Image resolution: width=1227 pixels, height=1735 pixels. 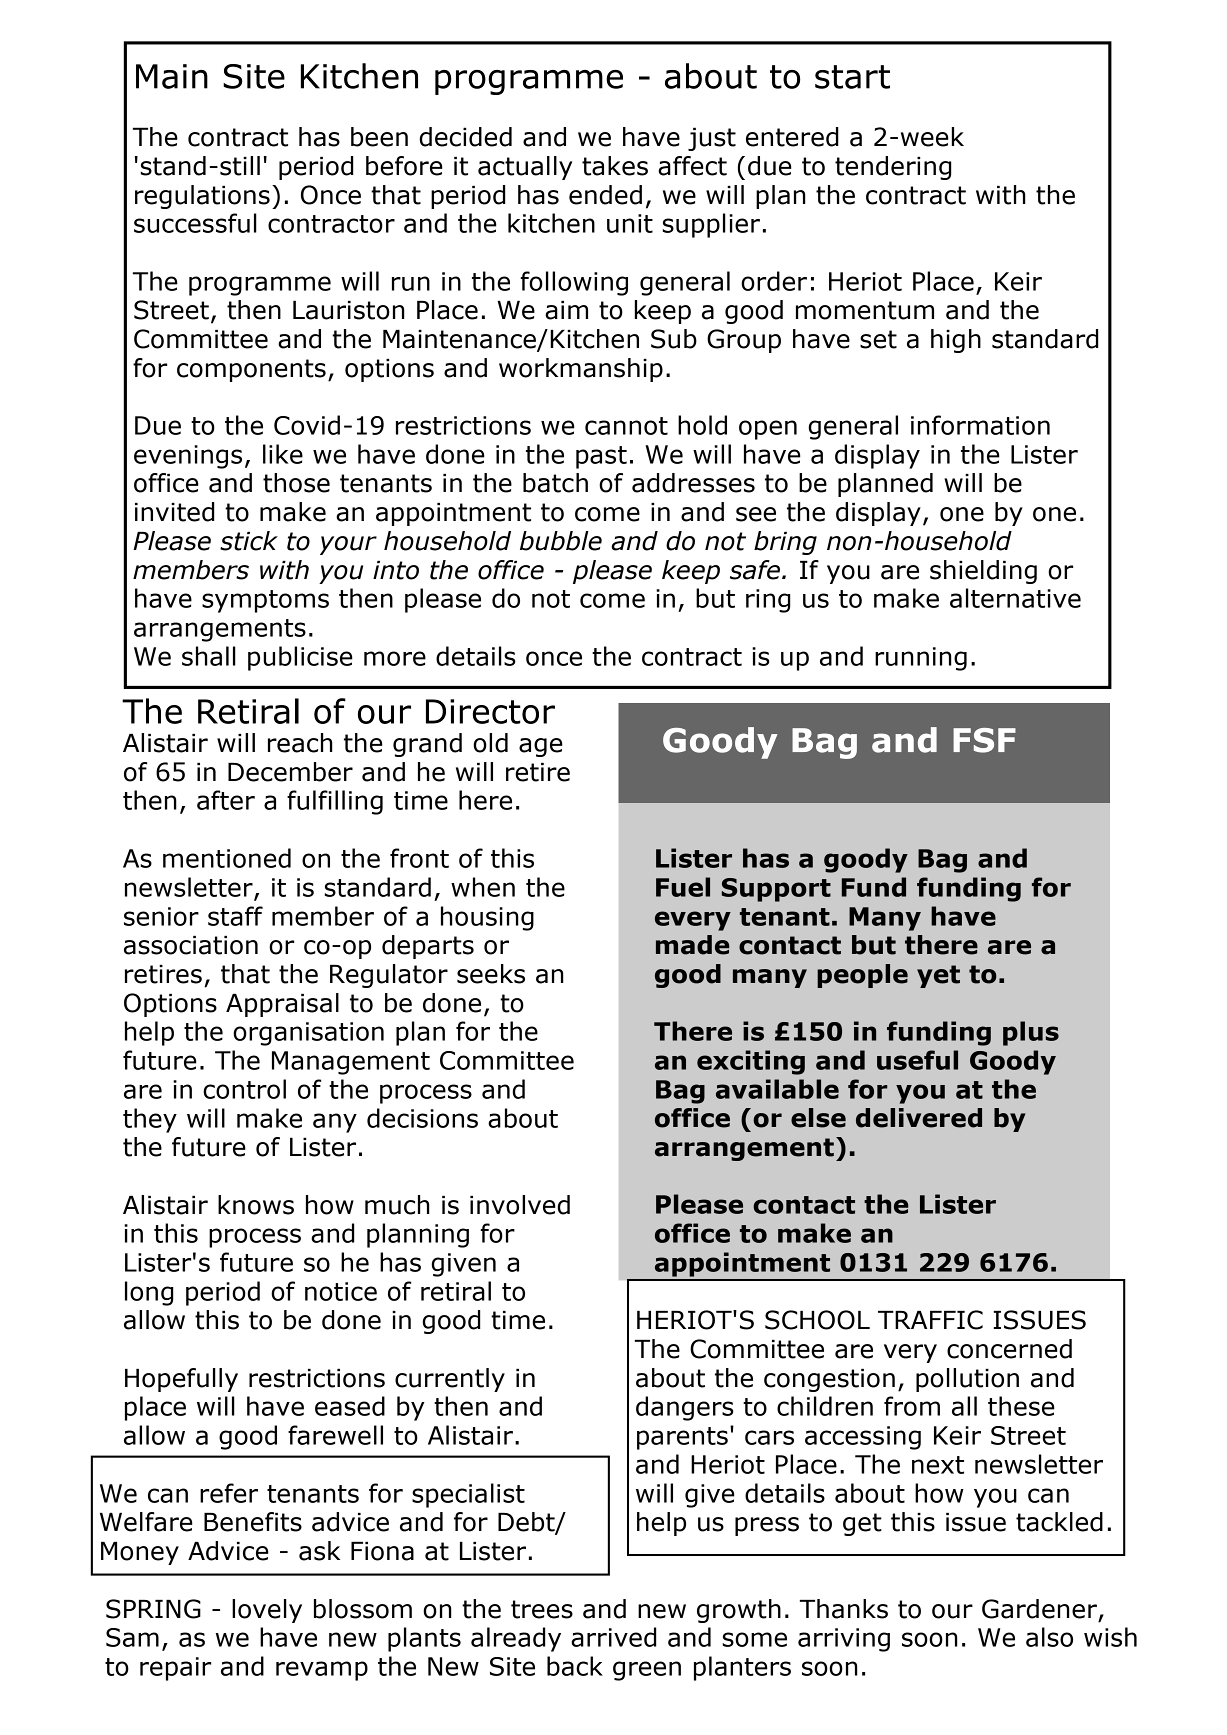 What do you see at coordinates (683, 887) in the document?
I see `Fuel` at bounding box center [683, 887].
